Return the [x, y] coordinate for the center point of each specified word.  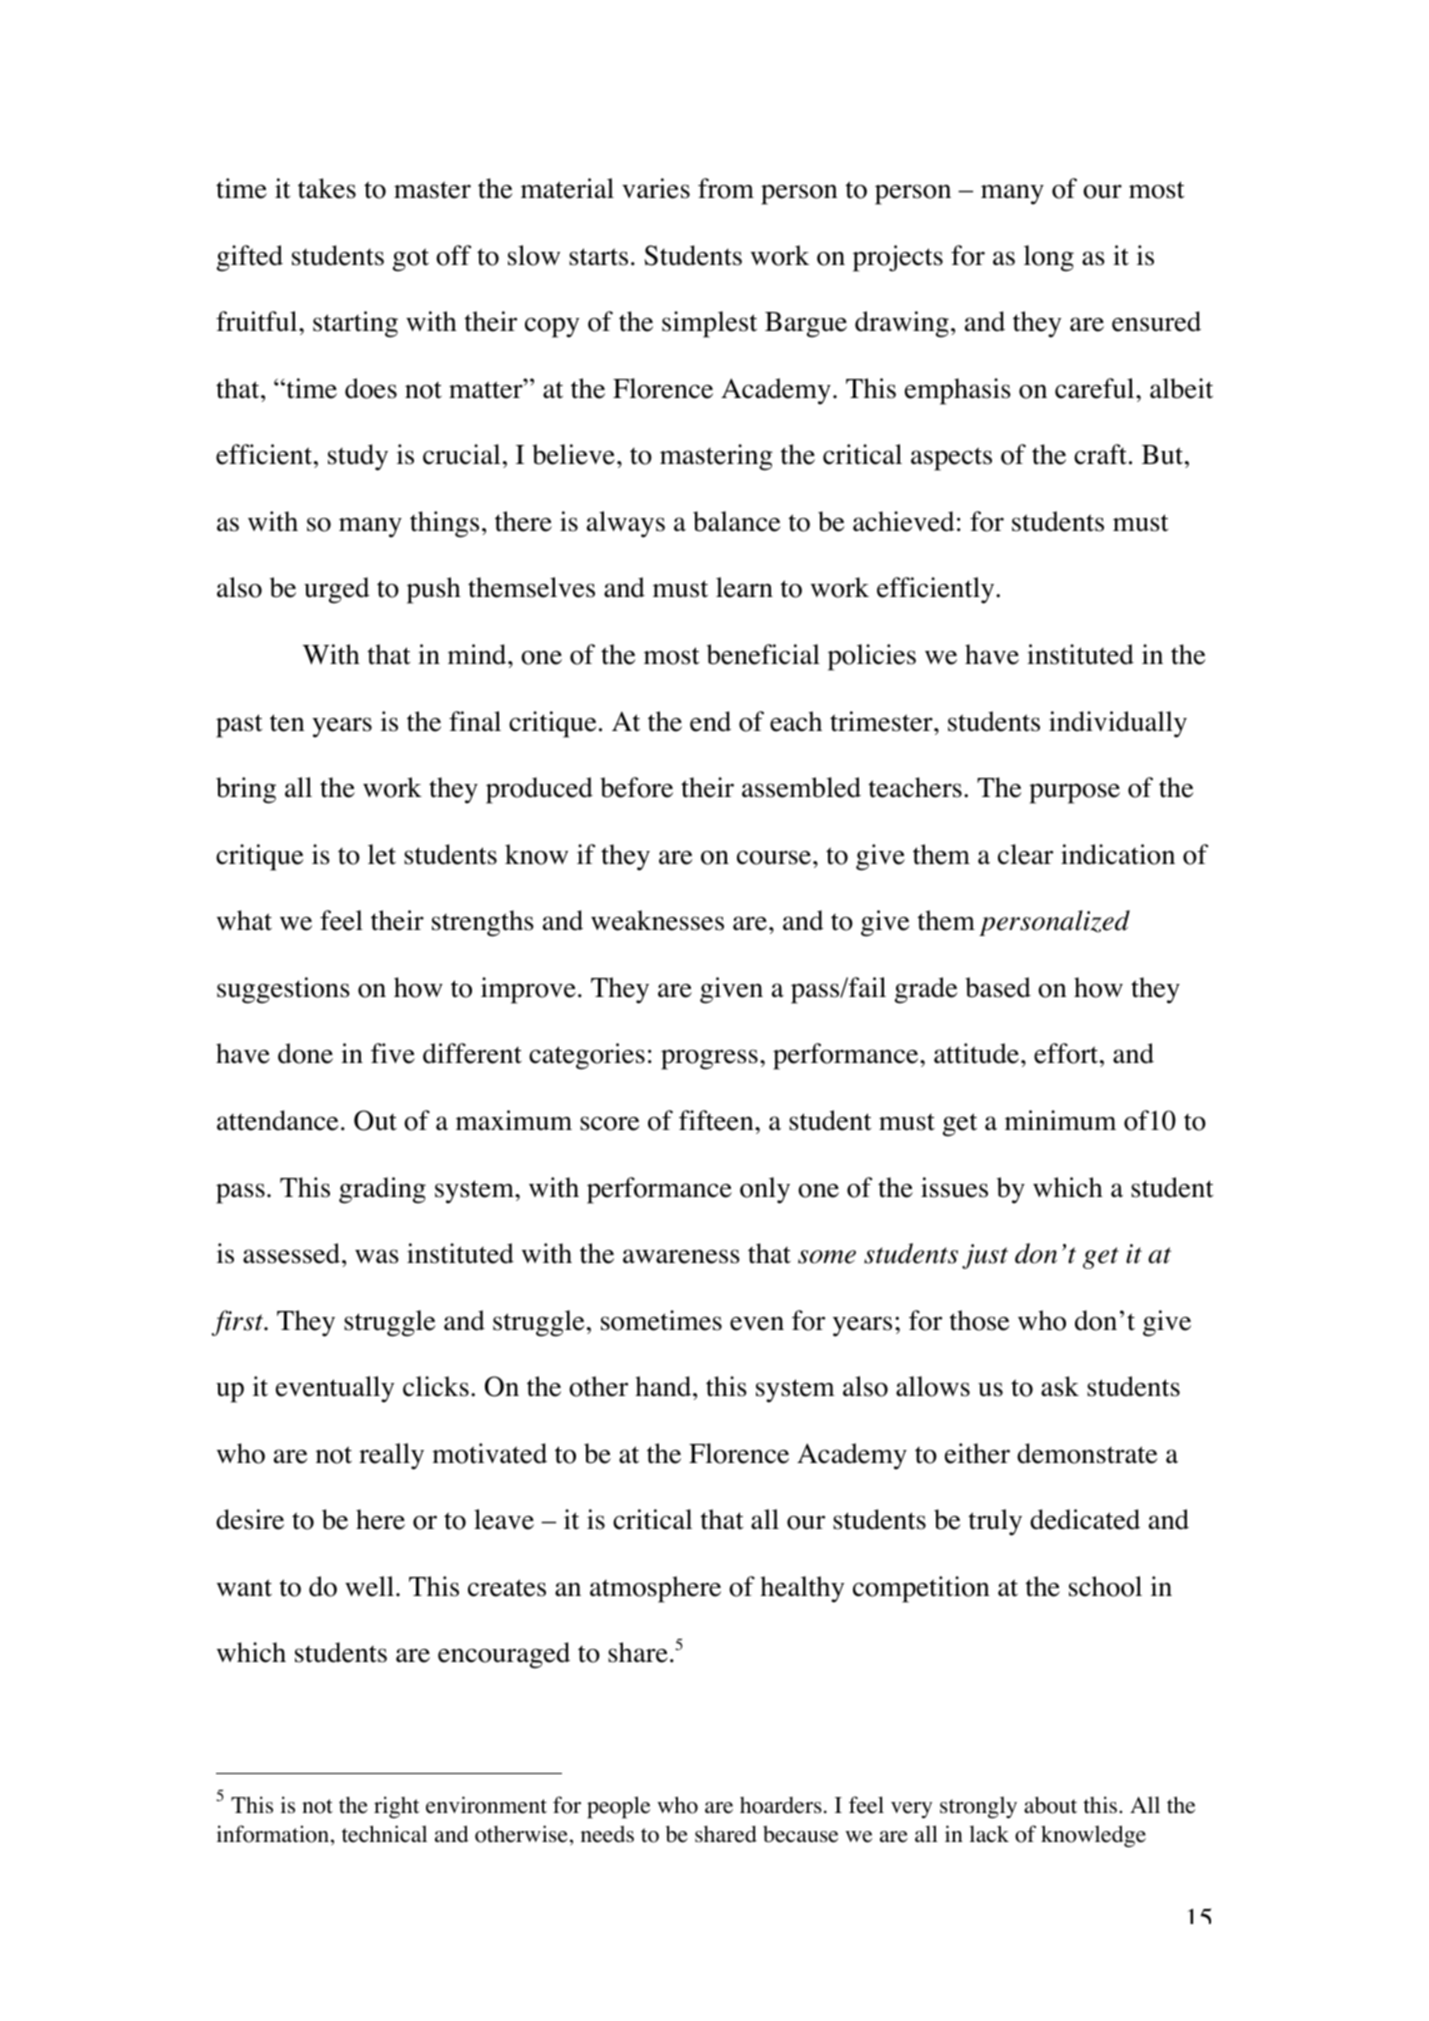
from [726, 188]
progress [709, 1059]
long [1049, 258]
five [393, 1053]
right [397, 1807]
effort [1067, 1053]
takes [327, 188]
